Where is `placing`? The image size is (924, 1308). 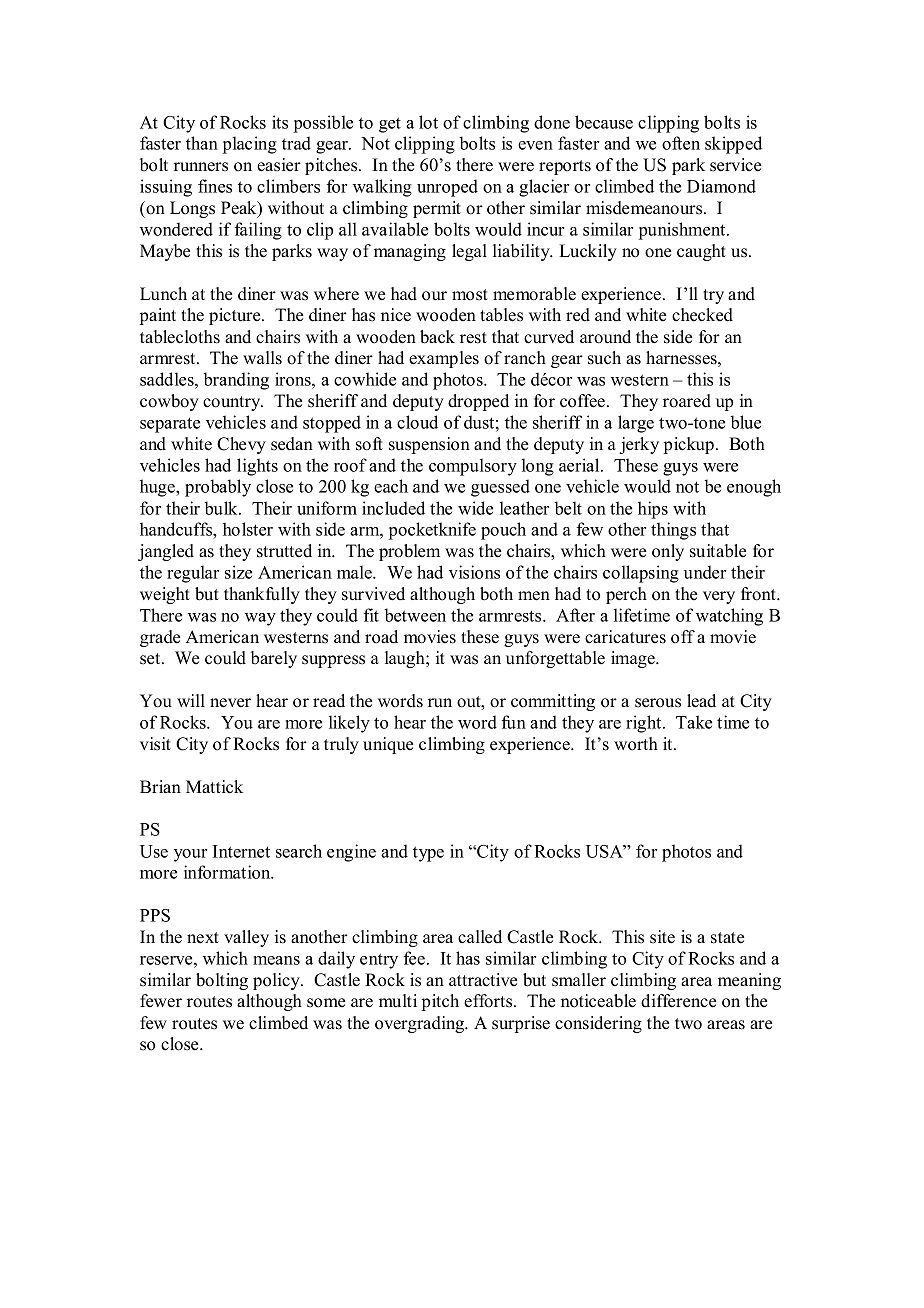
placing is located at coordinates (250, 145).
